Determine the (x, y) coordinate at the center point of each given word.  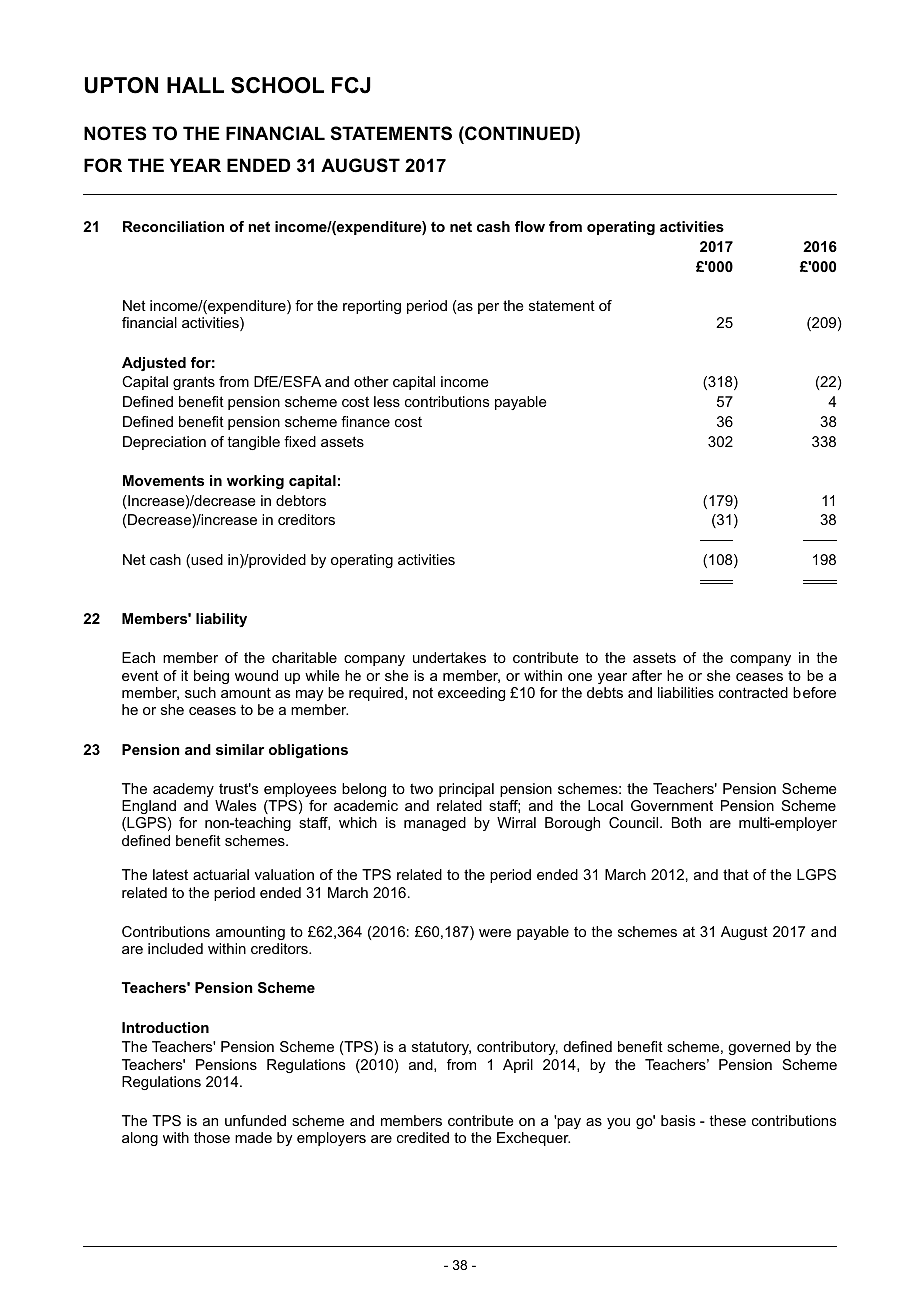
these (727, 1120)
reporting (372, 307)
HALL (195, 85)
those (212, 1137)
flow (530, 226)
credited (423, 1137)
